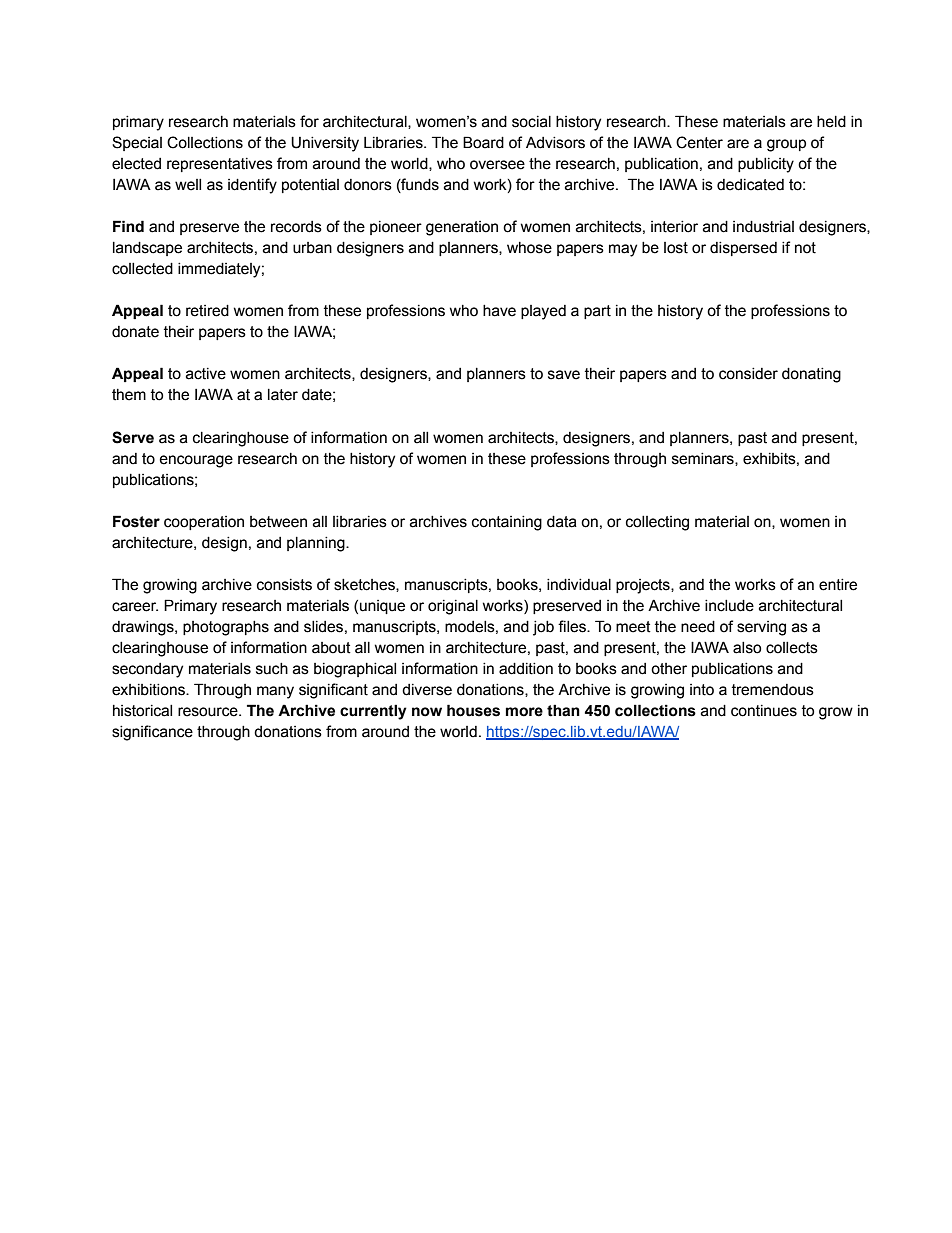 Image resolution: width=952 pixels, height=1233 pixels. I want to click on group, so click(786, 145).
